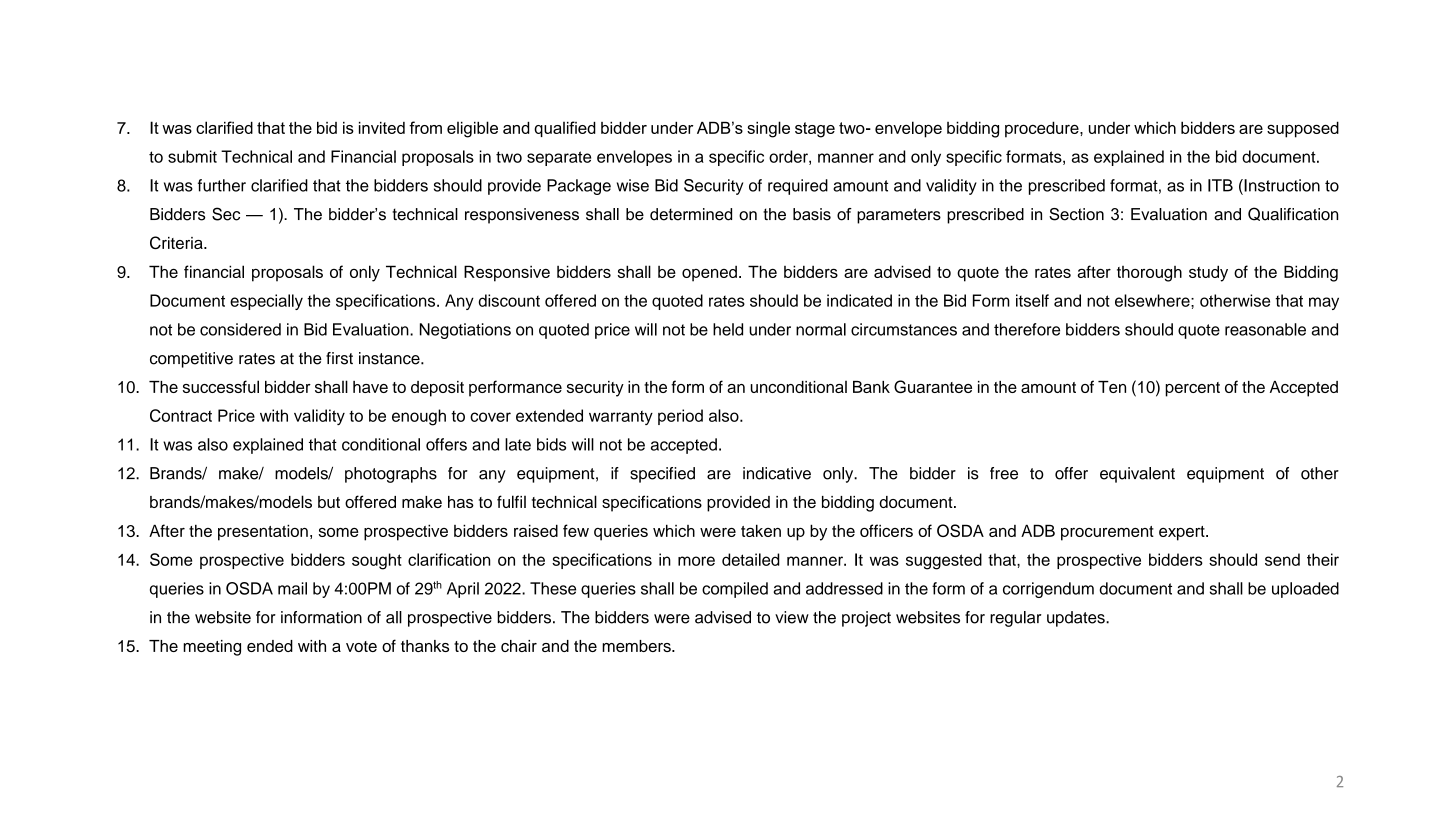 The image size is (1456, 819). What do you see at coordinates (1208, 273) in the screenshot?
I see `study` at bounding box center [1208, 273].
